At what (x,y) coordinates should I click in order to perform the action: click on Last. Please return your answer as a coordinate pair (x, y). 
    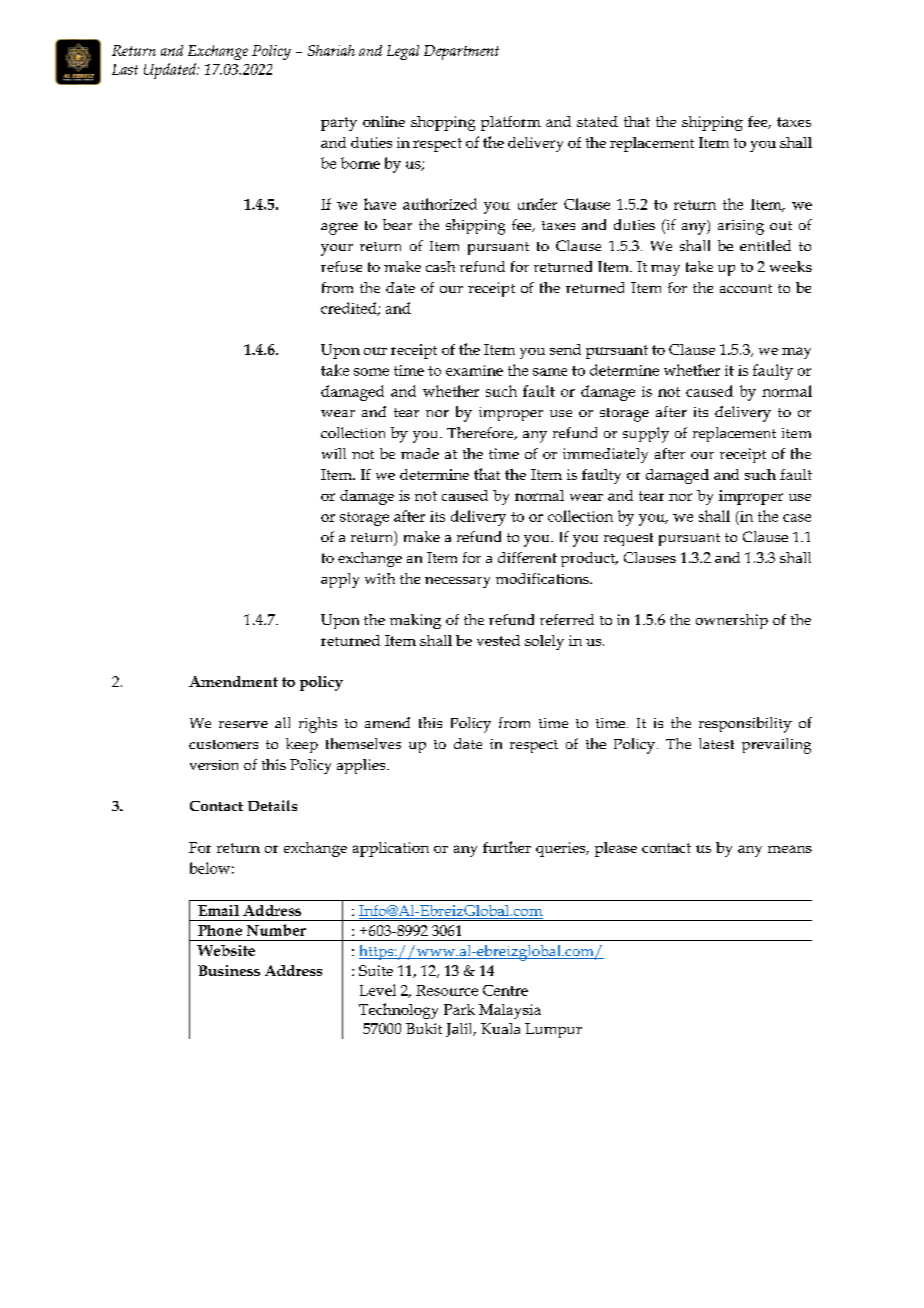
    Looking at the image, I should click on (125, 69).
